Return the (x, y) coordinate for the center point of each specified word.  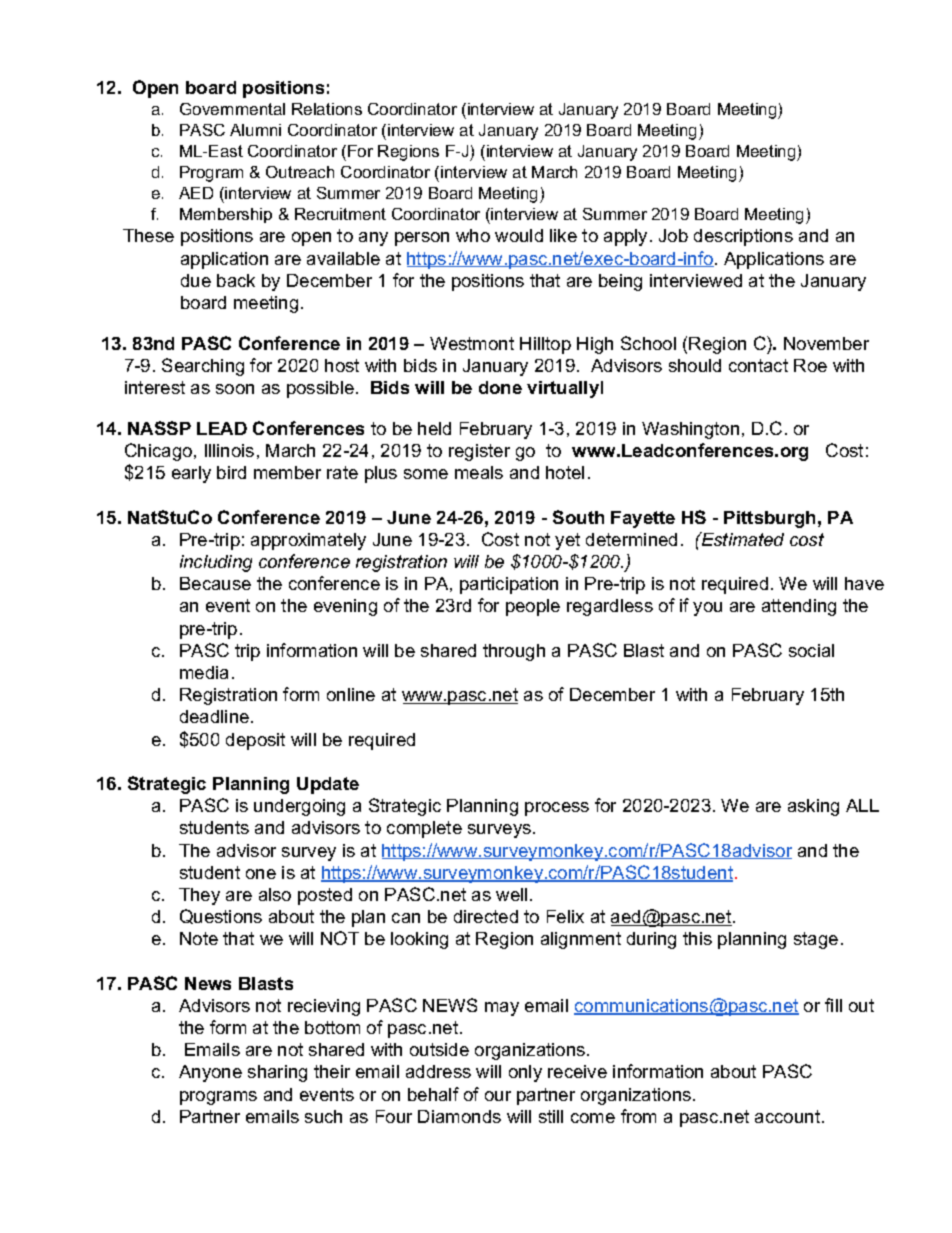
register (479, 452)
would (519, 235)
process (557, 809)
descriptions (743, 237)
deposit (255, 741)
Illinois (229, 450)
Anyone (210, 1073)
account (787, 1116)
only (525, 1073)
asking (813, 807)
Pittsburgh (769, 519)
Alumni (255, 130)
